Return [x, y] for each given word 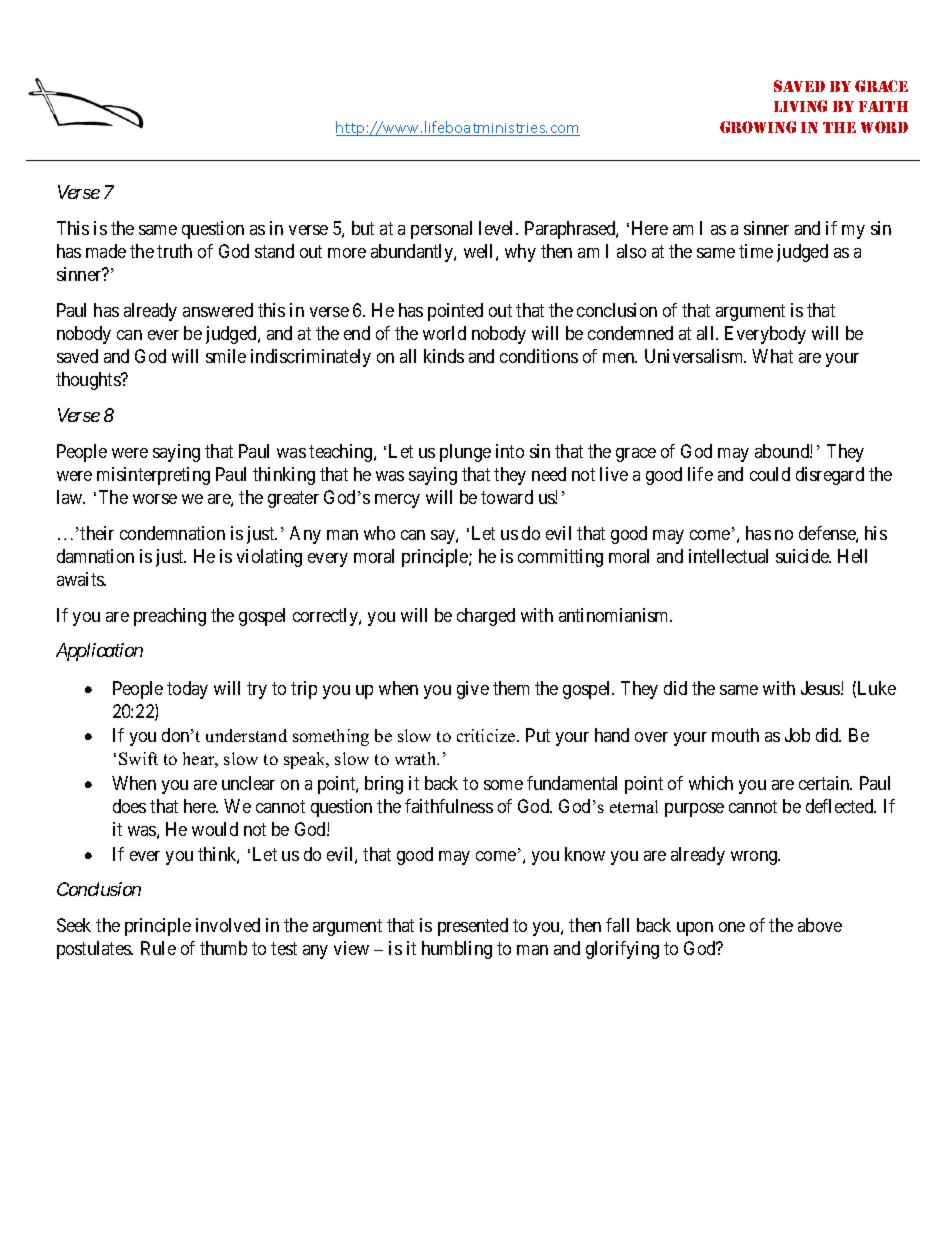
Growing [758, 127]
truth [174, 251]
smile [226, 356]
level [498, 228]
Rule [158, 948]
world [444, 333]
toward [507, 497]
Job [797, 735]
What [772, 356]
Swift [138, 758]
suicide [803, 556]
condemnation [172, 533]
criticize [487, 735]
